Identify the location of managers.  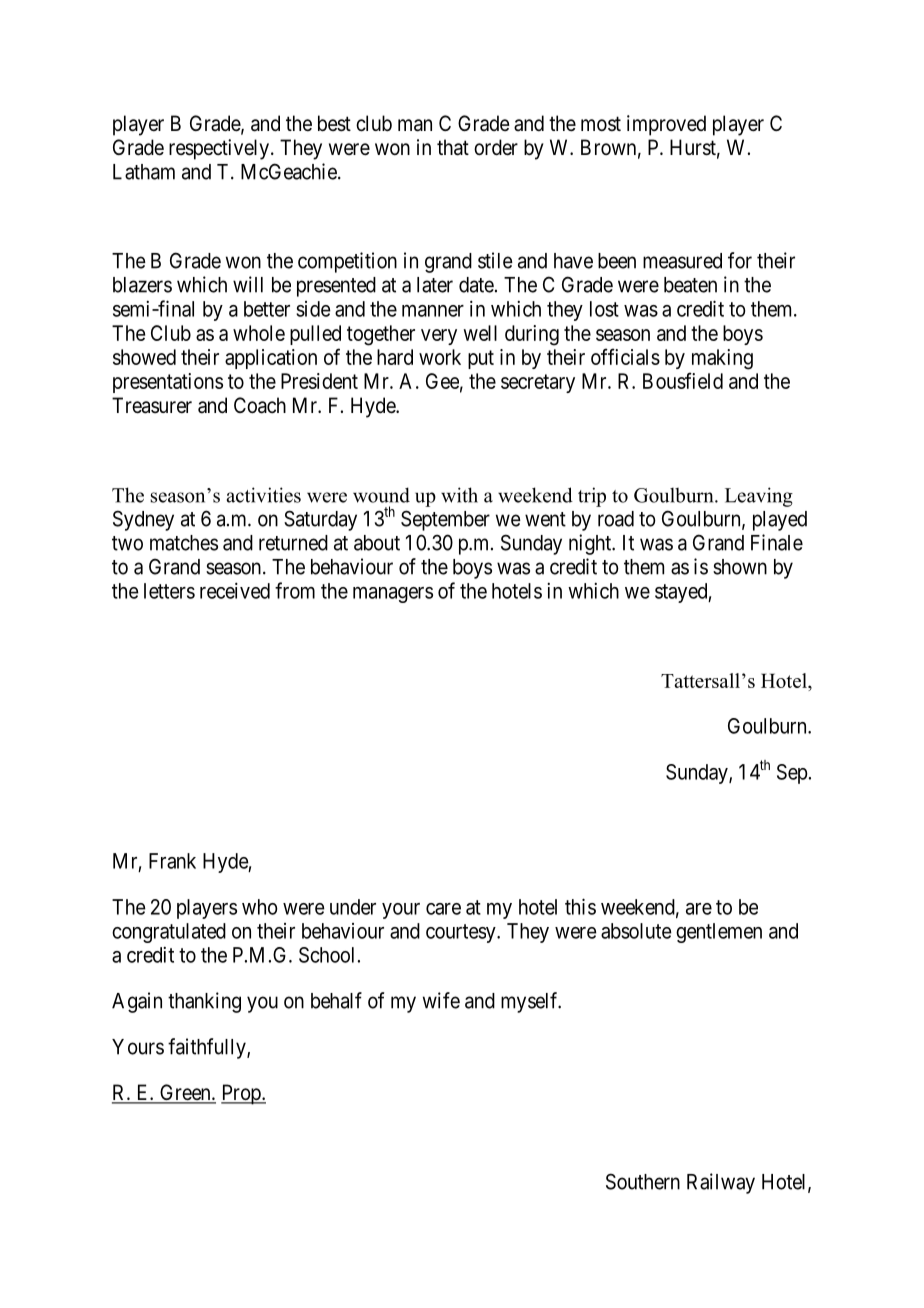
(393, 595).
